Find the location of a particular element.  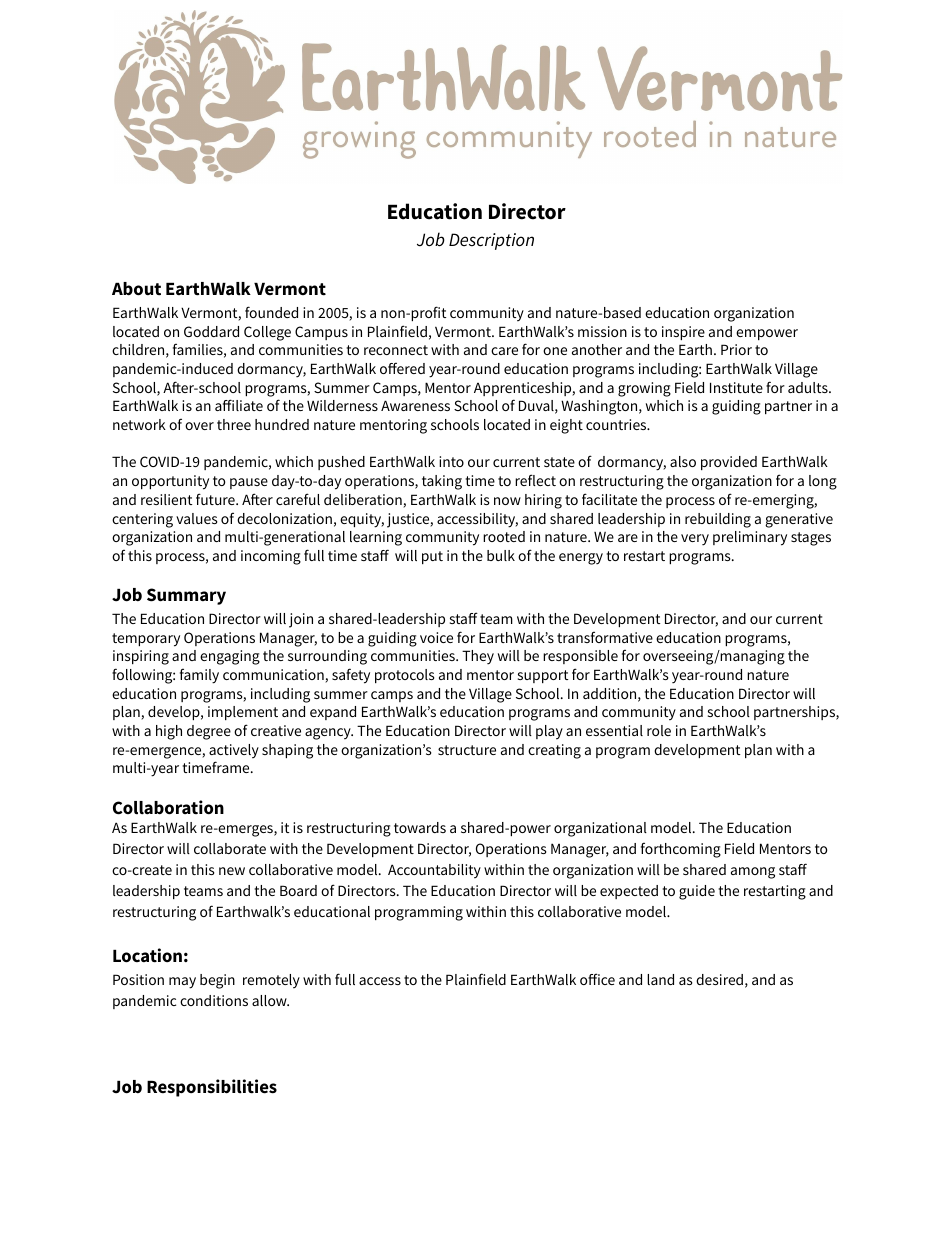

inspire is located at coordinates (683, 333).
